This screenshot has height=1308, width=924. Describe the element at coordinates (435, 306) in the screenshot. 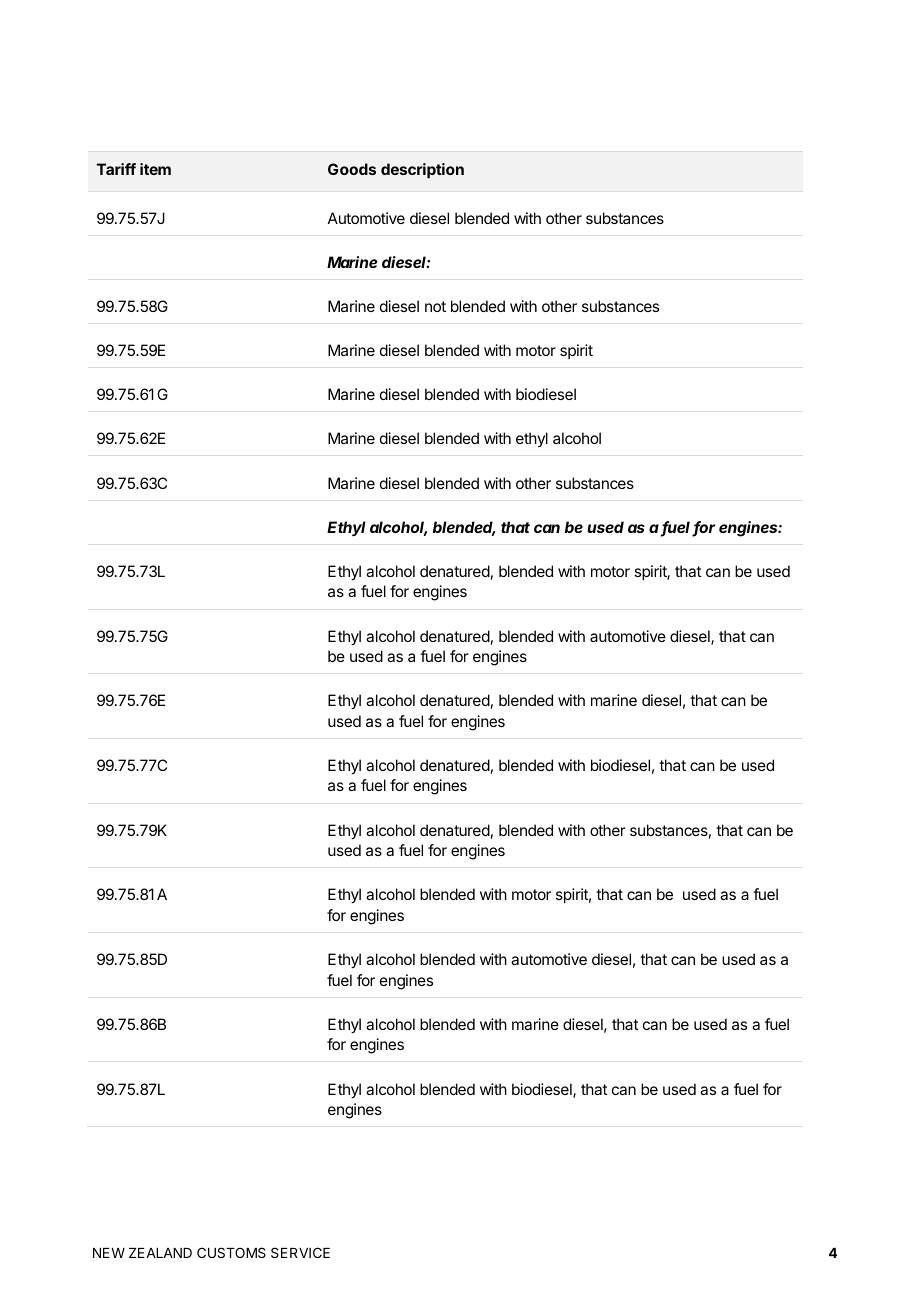

I see `not` at that location.
